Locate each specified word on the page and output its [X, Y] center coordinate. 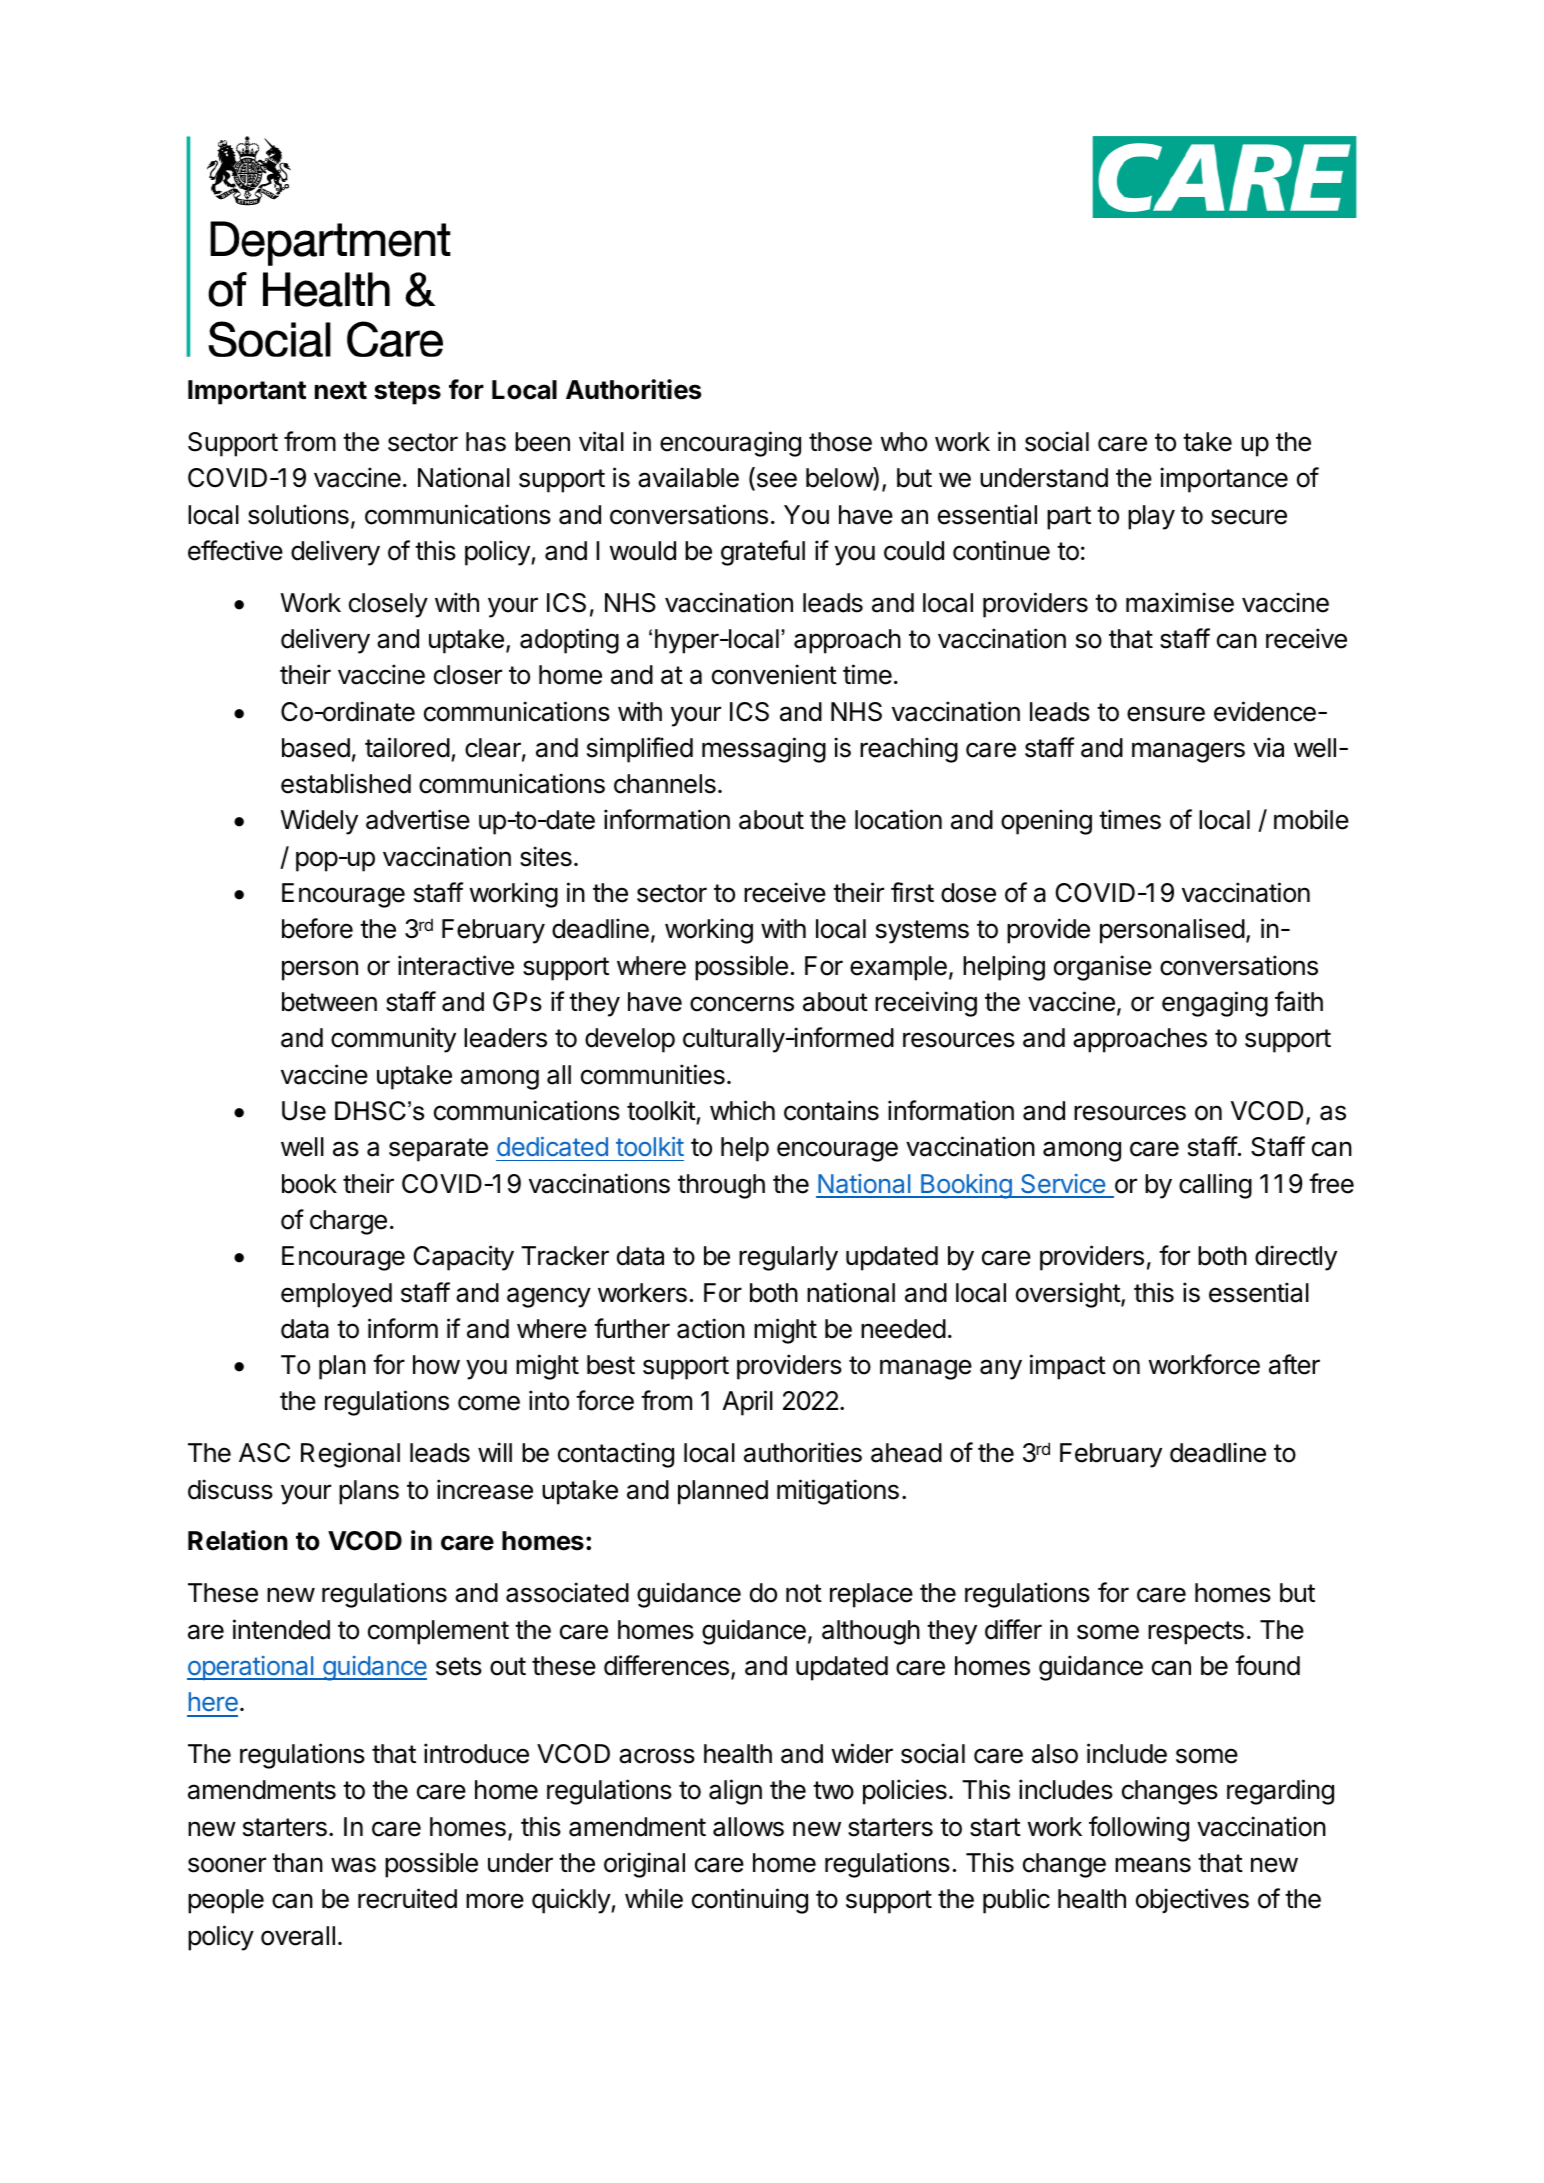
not [804, 1593]
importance [1224, 480]
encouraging [730, 444]
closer [468, 675]
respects [1196, 1633]
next [341, 390]
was [353, 1865]
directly [1296, 1258]
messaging [764, 750]
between [329, 1002]
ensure [1166, 714]
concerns [742, 1004]
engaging [1215, 1004]
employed [336, 1295]
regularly [788, 1258]
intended [281, 1629]
